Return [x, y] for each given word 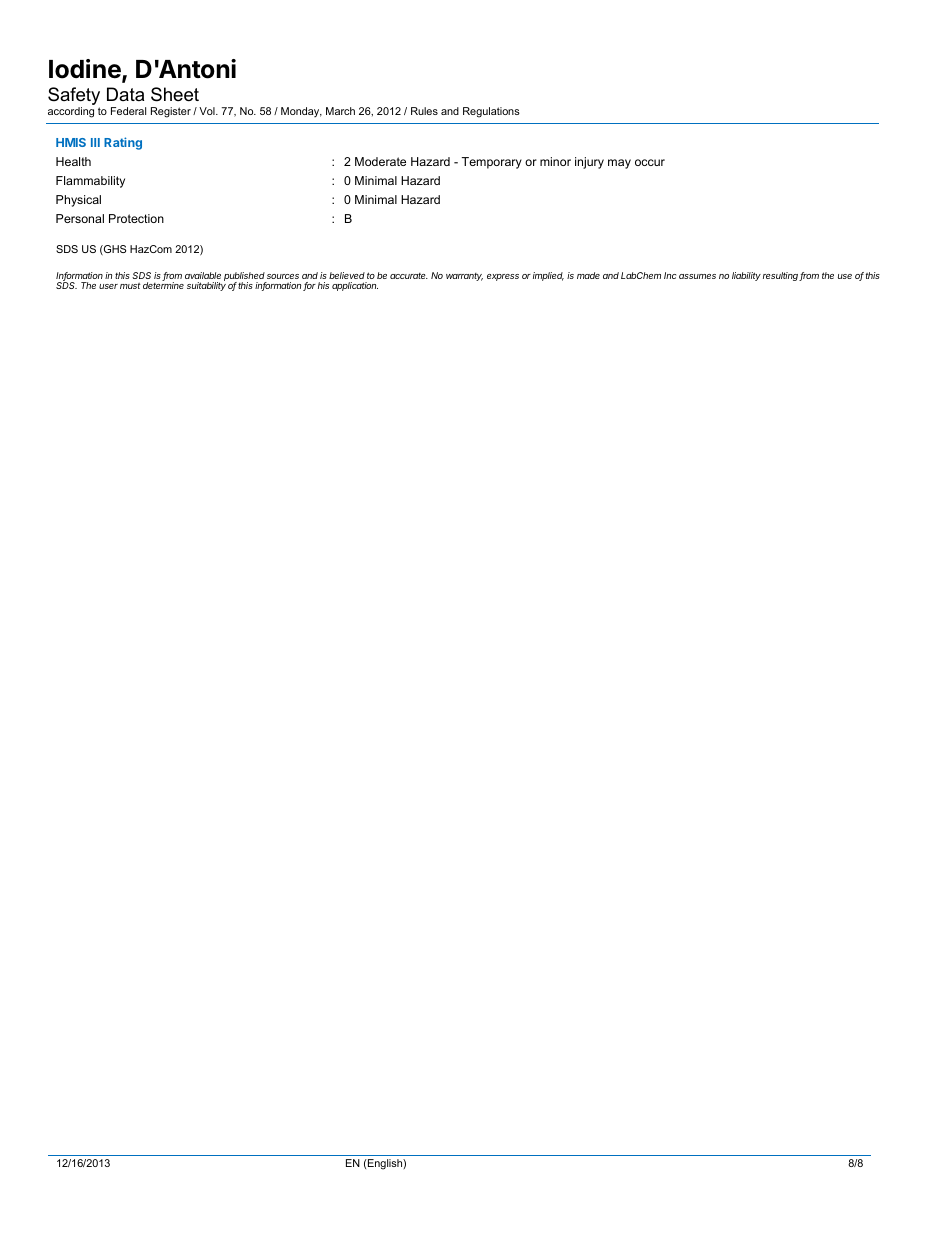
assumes [697, 276]
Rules [424, 111]
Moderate [380, 161]
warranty [464, 277]
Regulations [491, 112]
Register [171, 112]
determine [163, 285]
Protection [136, 218]
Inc [670, 275]
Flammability [90, 182]
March [340, 111]
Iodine [86, 70]
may [619, 164]
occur [650, 162]
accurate [409, 276]
